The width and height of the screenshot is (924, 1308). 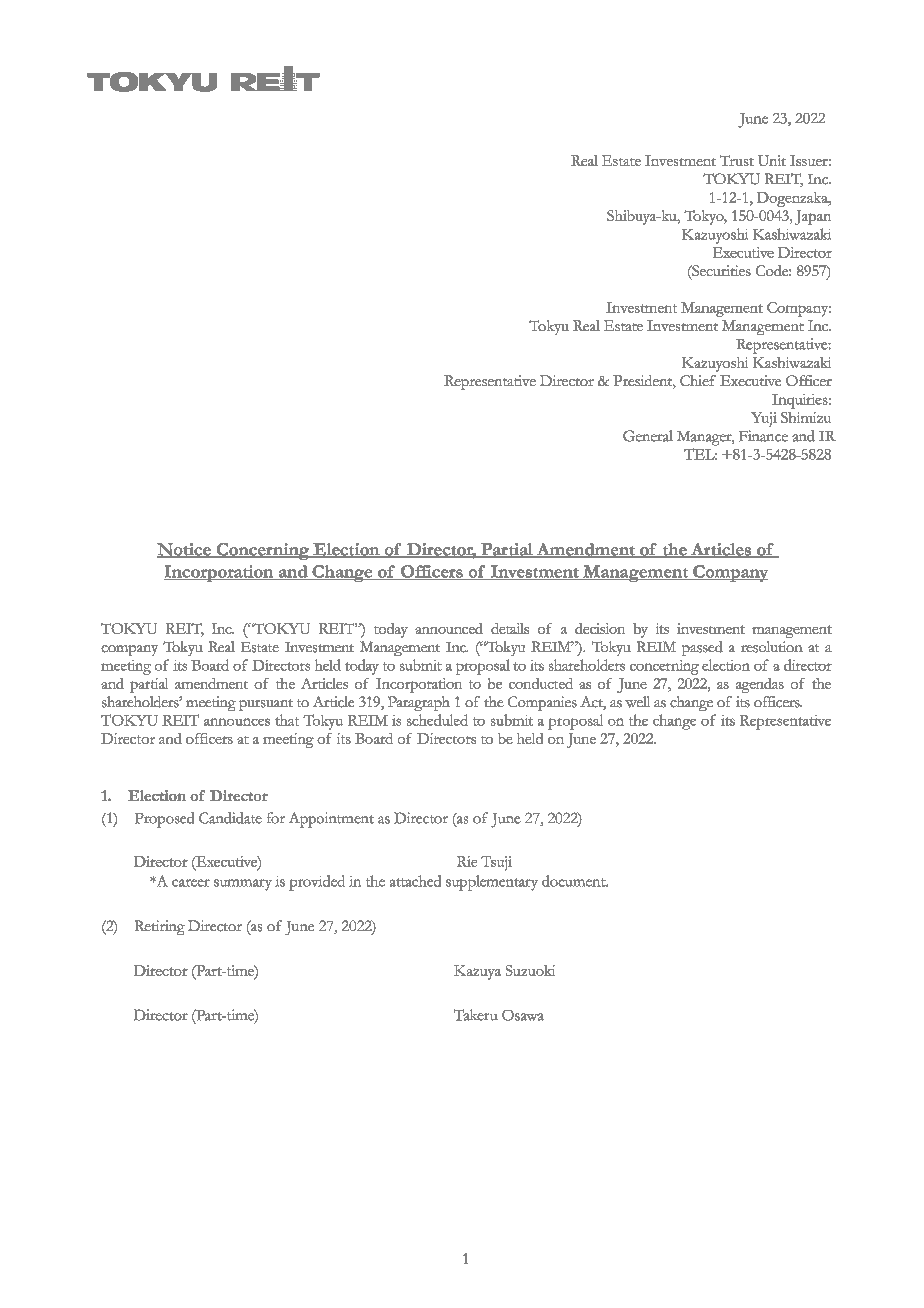 I want to click on Notice, so click(x=185, y=550).
